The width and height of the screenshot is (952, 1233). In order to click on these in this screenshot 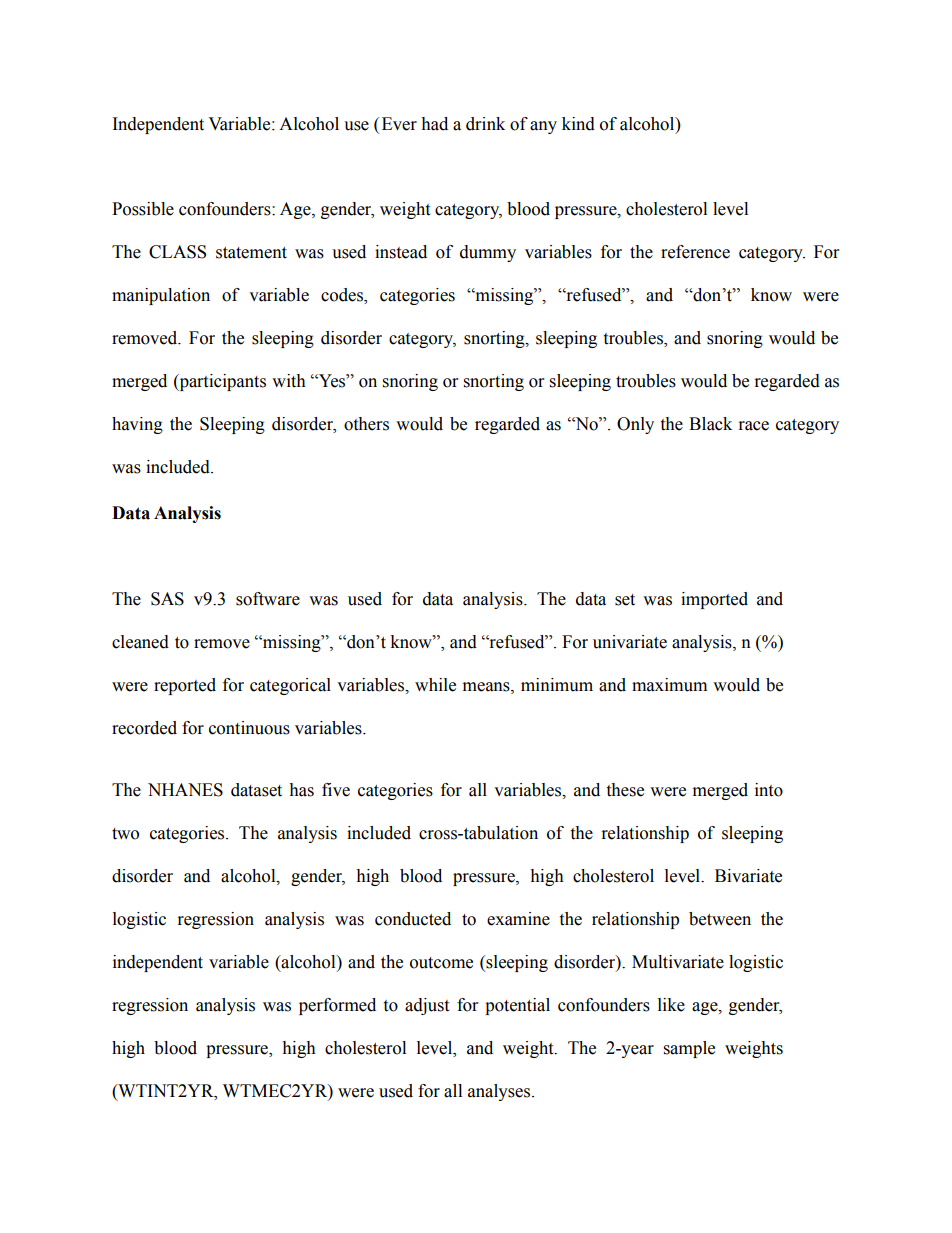, I will do `click(625, 790)`.
